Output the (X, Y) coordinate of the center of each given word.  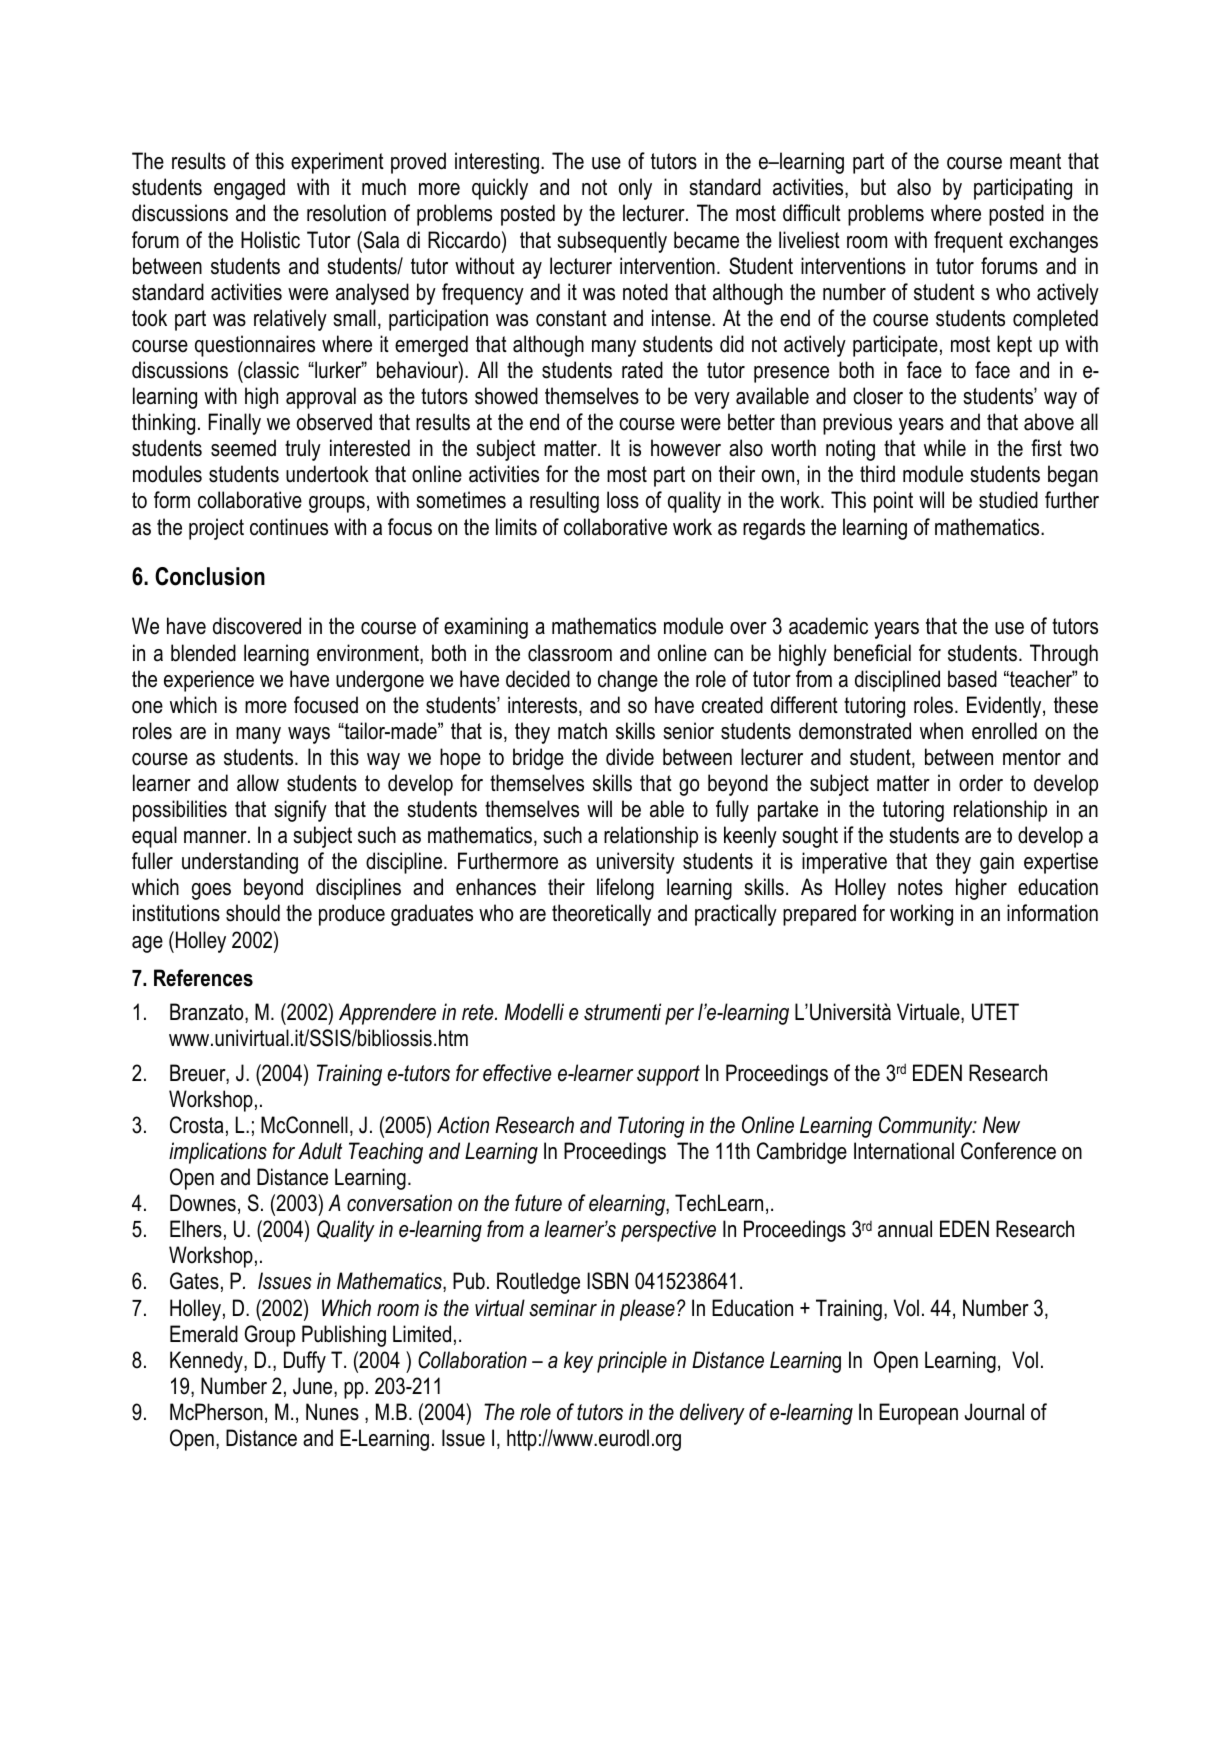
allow (258, 783)
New (1001, 1125)
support (668, 1075)
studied (1008, 500)
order (981, 783)
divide (630, 757)
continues (289, 527)
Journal (994, 1412)
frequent (968, 242)
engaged (249, 189)
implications (218, 1153)
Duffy (305, 1362)
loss (623, 500)
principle (632, 1362)
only (635, 189)
